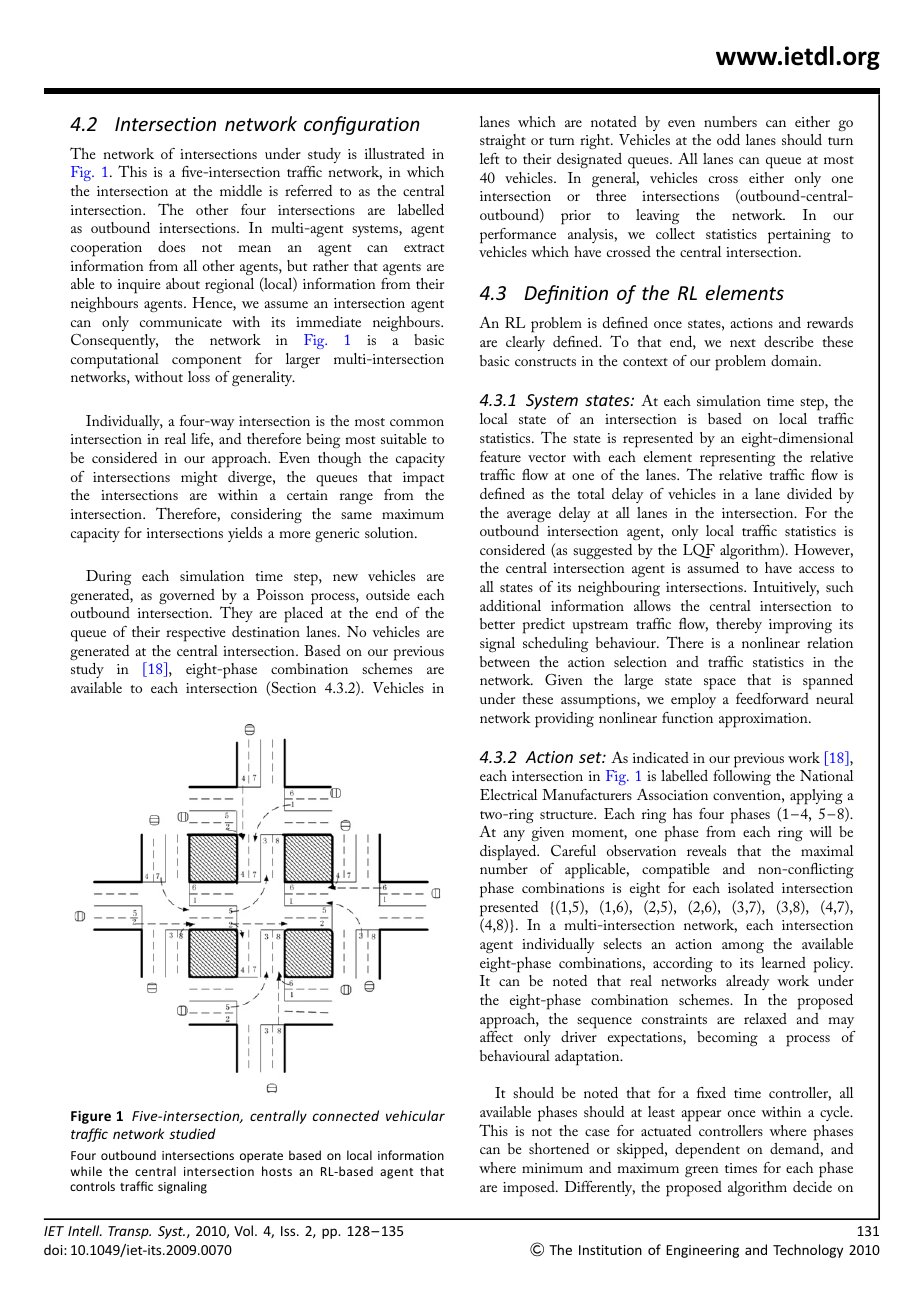 This image has height=1308, width=924. What do you see at coordinates (808, 1251) in the image?
I see `Technology` at bounding box center [808, 1251].
